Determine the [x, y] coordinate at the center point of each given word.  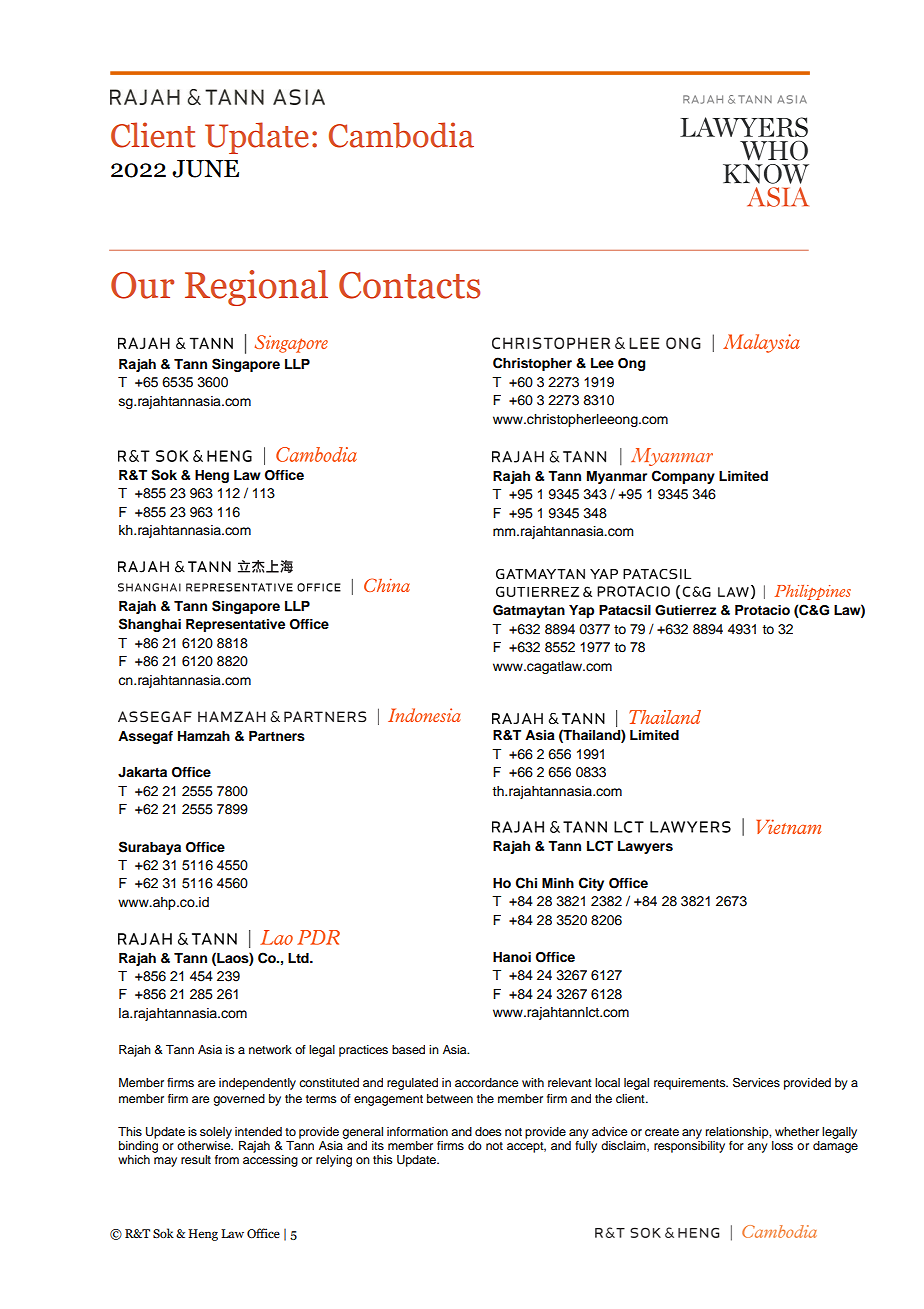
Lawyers [645, 847]
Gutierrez [685, 610]
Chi [526, 883]
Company [683, 477]
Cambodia [401, 135]
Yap [581, 611]
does [488, 1131]
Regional [256, 288]
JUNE [205, 169]
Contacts [409, 285]
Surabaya [150, 848]
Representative [235, 625]
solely [216, 1133]
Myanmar [617, 477]
